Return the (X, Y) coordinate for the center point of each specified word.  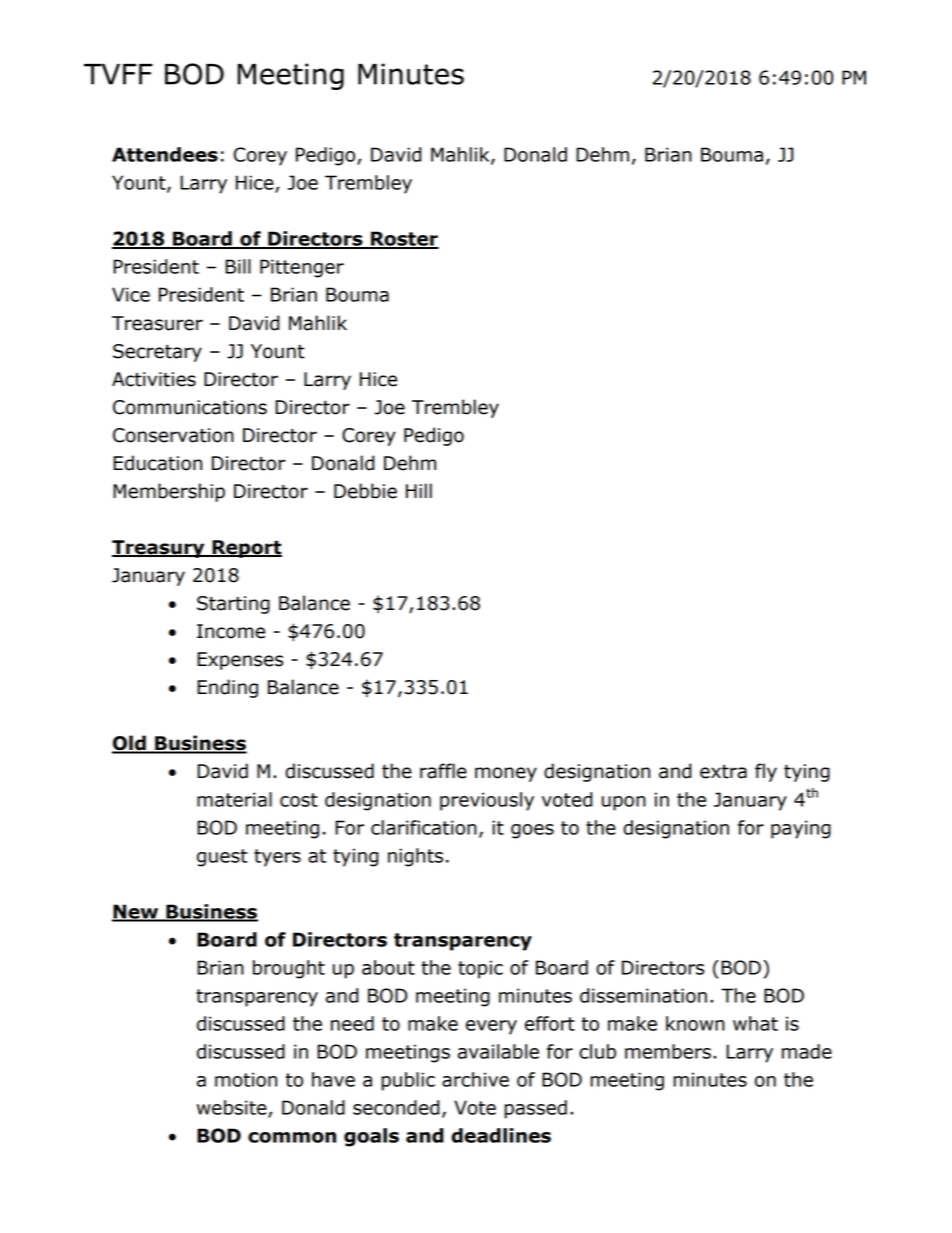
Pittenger (302, 268)
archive (475, 1079)
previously (487, 801)
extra (723, 772)
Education (157, 463)
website (233, 1108)
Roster (404, 239)
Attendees (165, 154)
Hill (419, 490)
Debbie (365, 491)
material (234, 799)
